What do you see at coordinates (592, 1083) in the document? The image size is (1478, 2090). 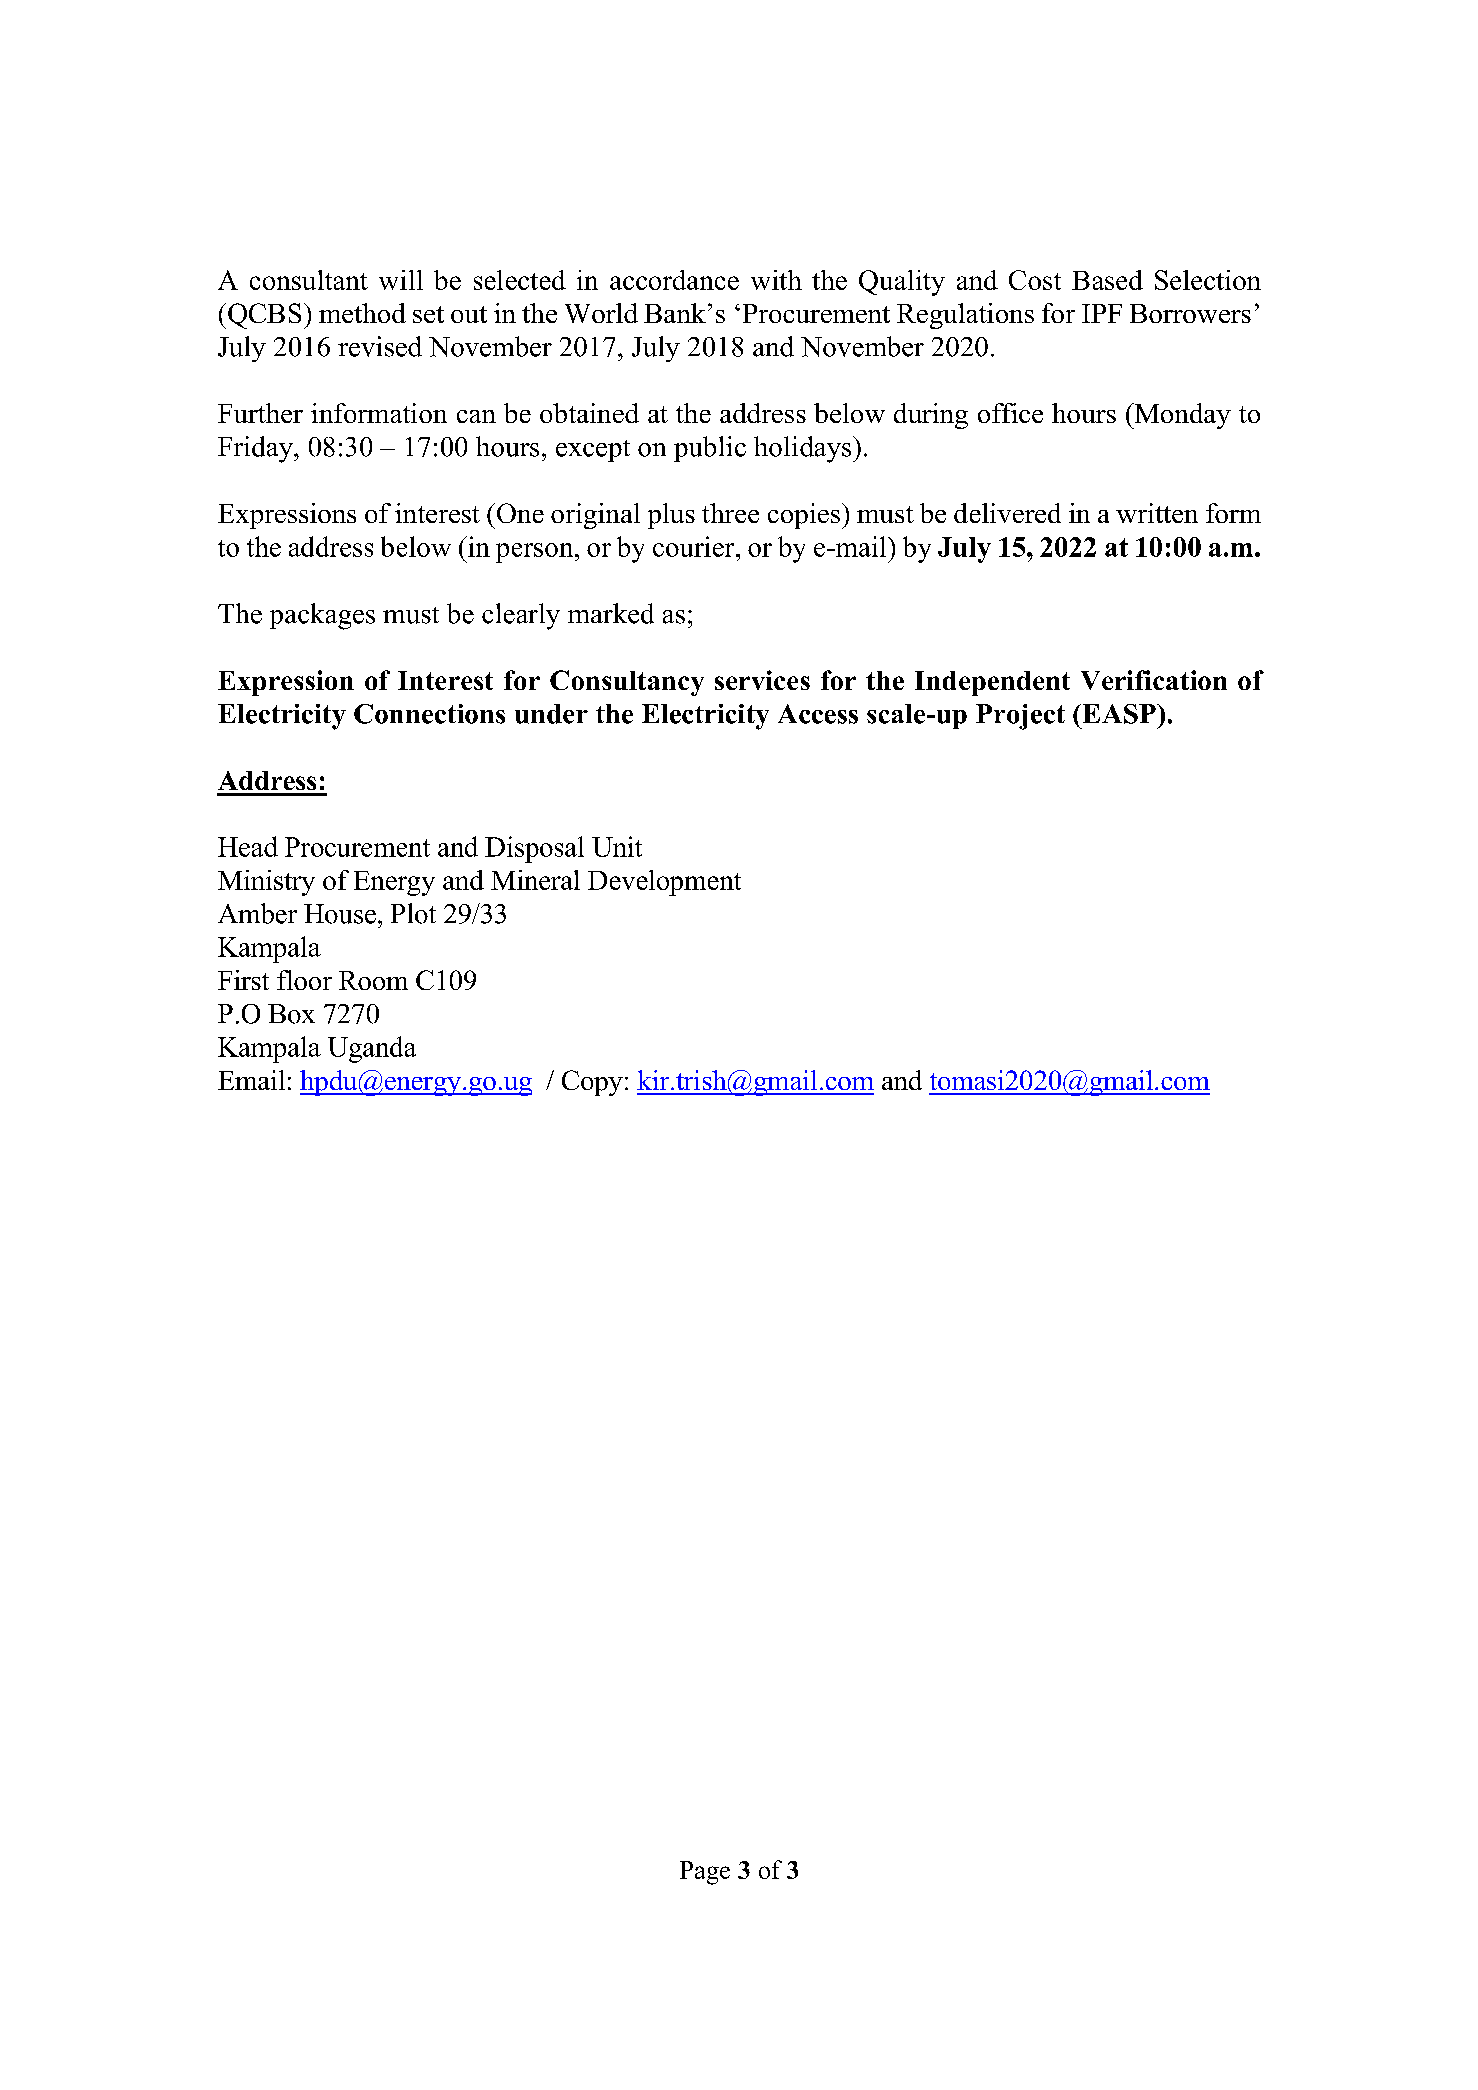 I see `Copy` at bounding box center [592, 1083].
